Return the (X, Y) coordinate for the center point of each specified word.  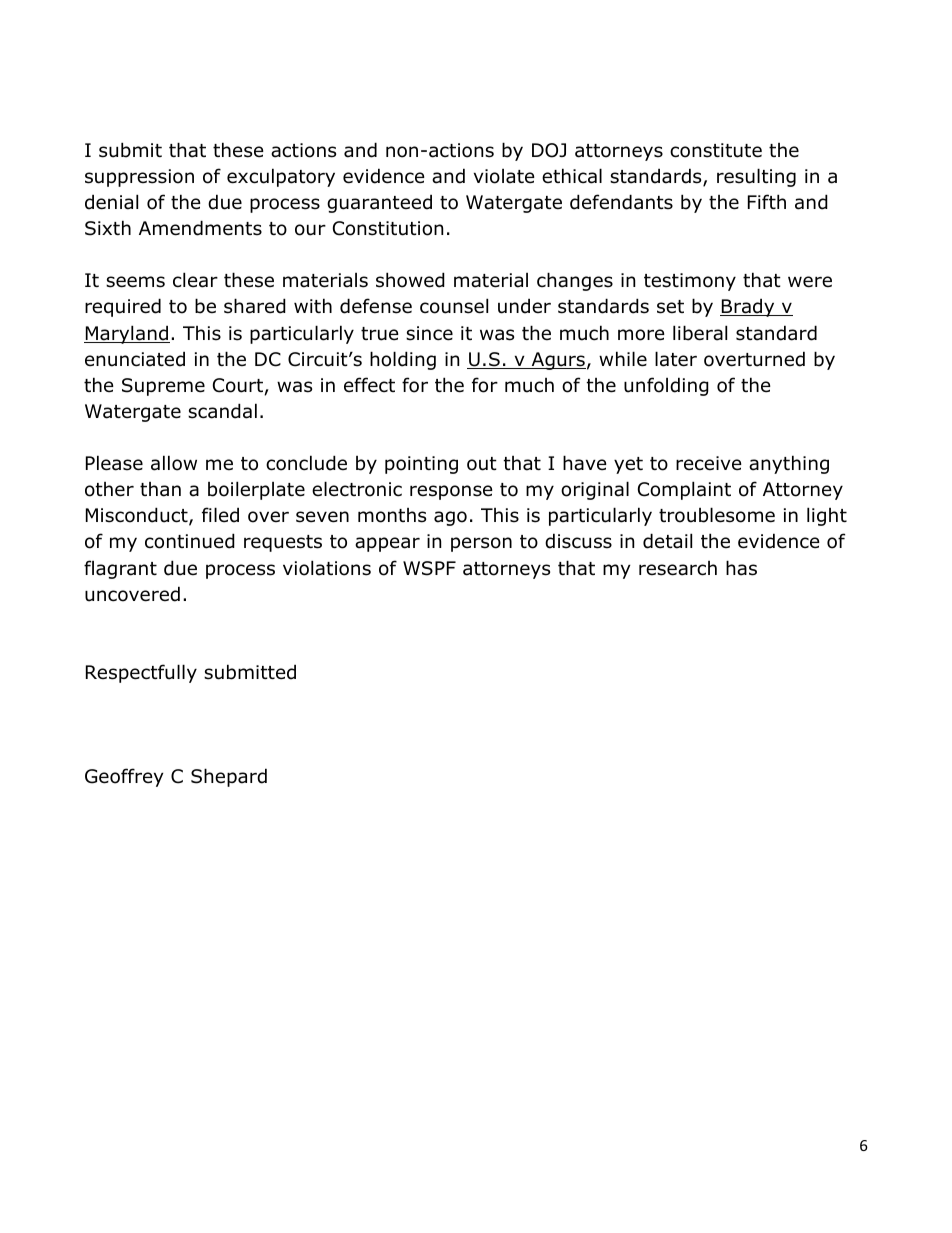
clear (195, 280)
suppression (139, 178)
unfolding (666, 386)
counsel (454, 306)
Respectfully (141, 673)
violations (327, 568)
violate (504, 176)
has (741, 568)
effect (369, 385)
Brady (748, 307)
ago (450, 518)
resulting (756, 177)
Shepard (229, 777)
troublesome (717, 515)
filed (220, 515)
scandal (222, 411)
